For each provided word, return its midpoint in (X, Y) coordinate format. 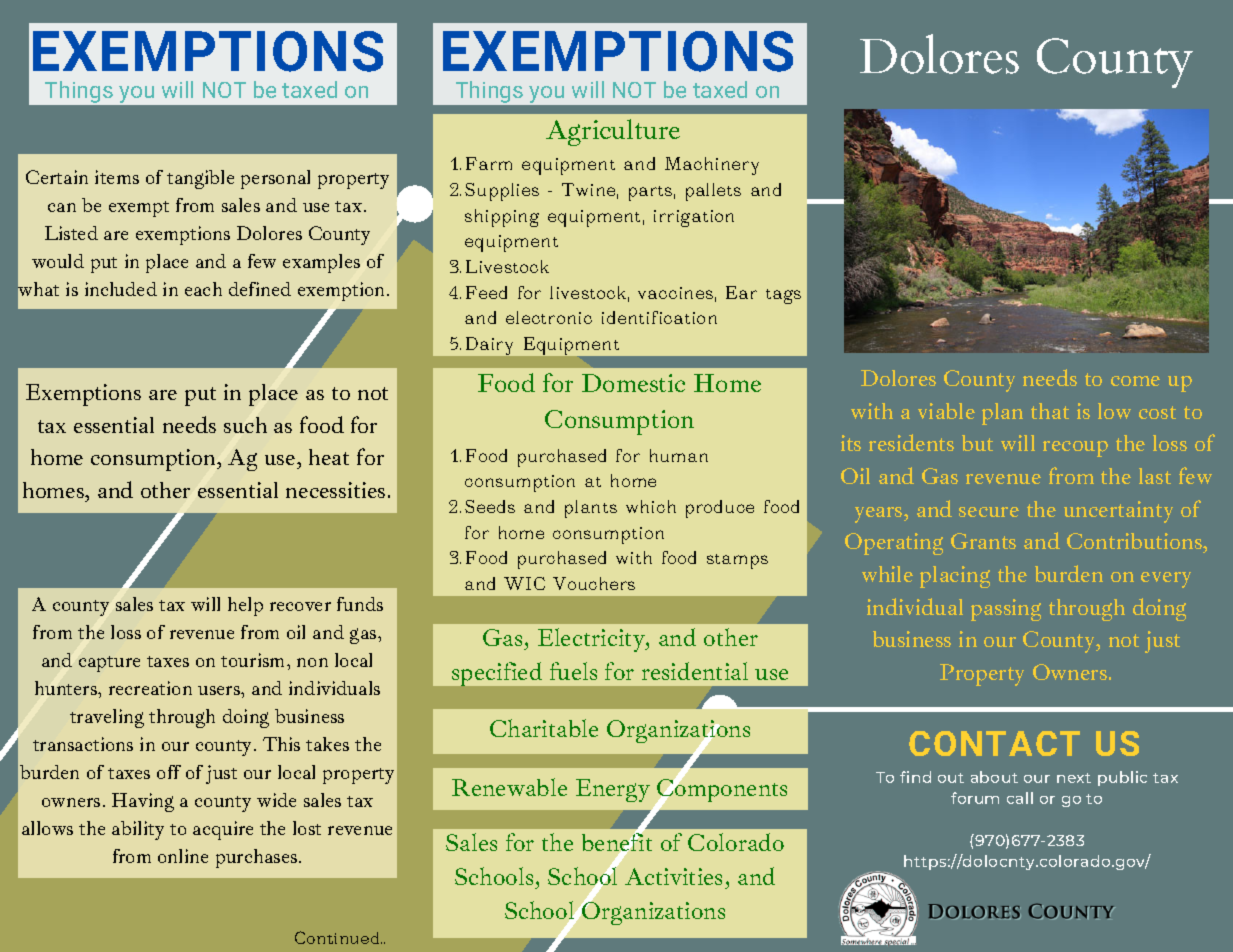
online (183, 856)
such (245, 425)
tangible (200, 179)
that (1050, 411)
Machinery (712, 166)
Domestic (633, 383)
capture (109, 664)
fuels (573, 671)
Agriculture (613, 132)
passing (1006, 610)
